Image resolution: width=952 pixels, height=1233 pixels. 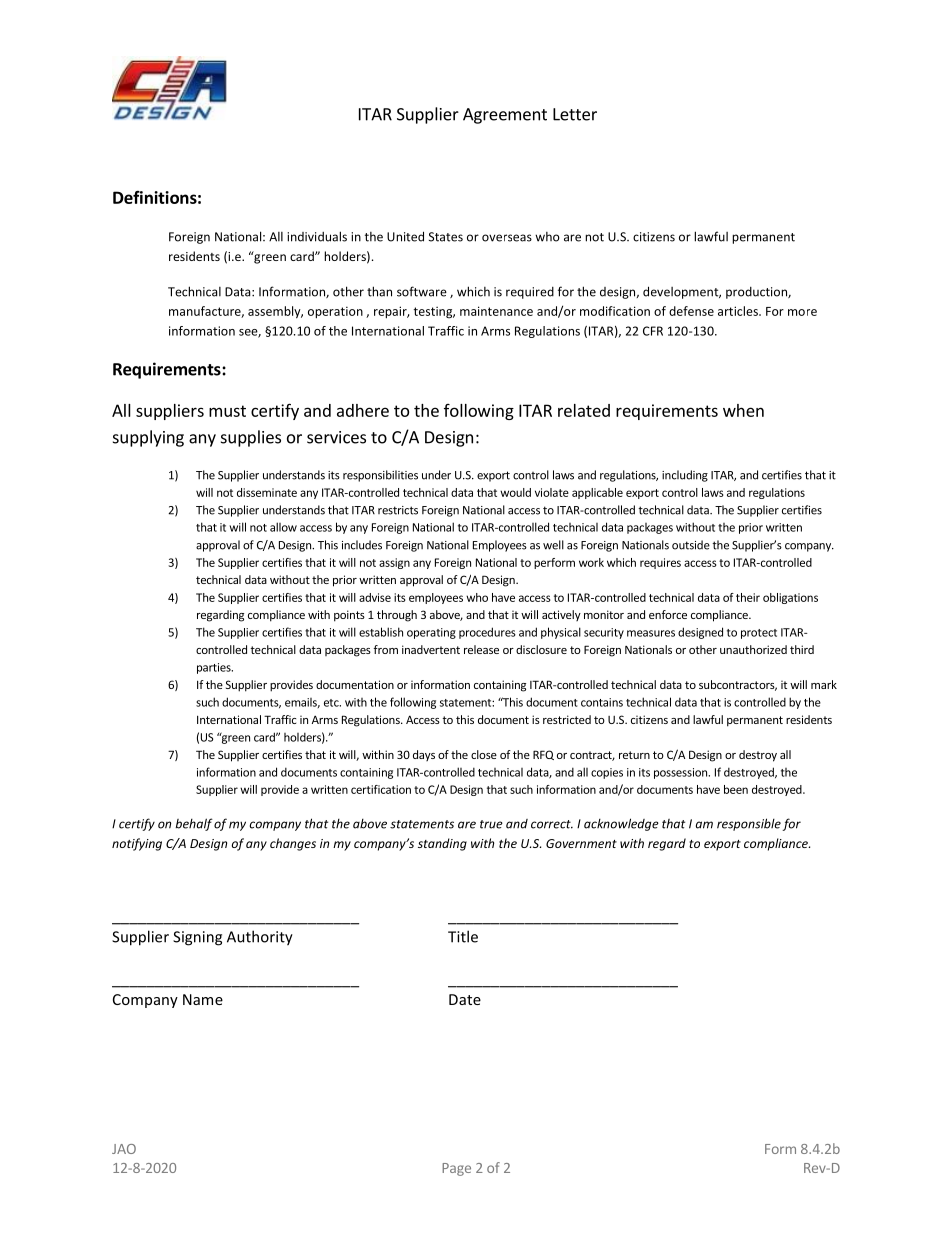 I want to click on responsible, so click(x=749, y=824).
